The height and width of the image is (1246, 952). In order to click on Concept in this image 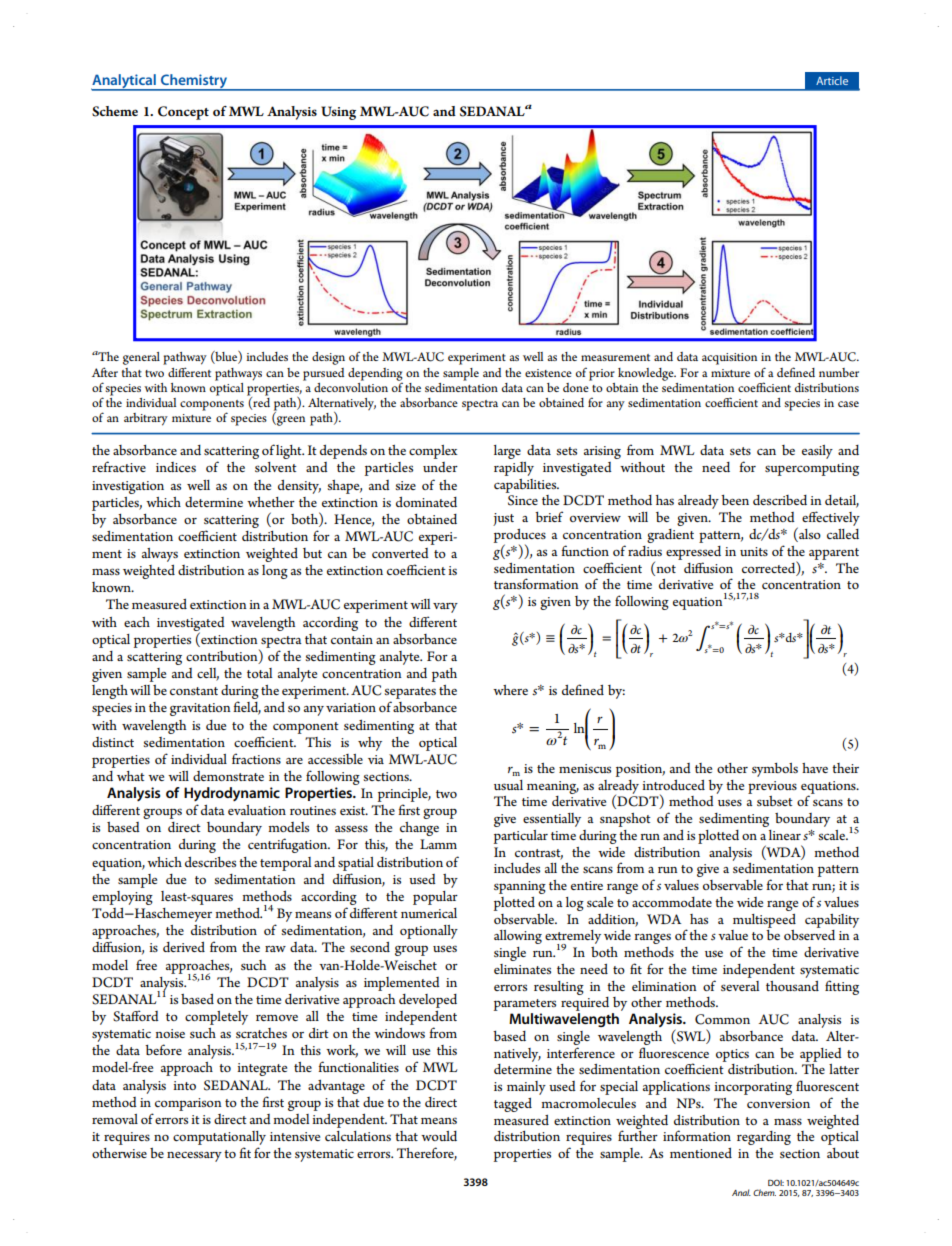, I will do `click(183, 113)`.
